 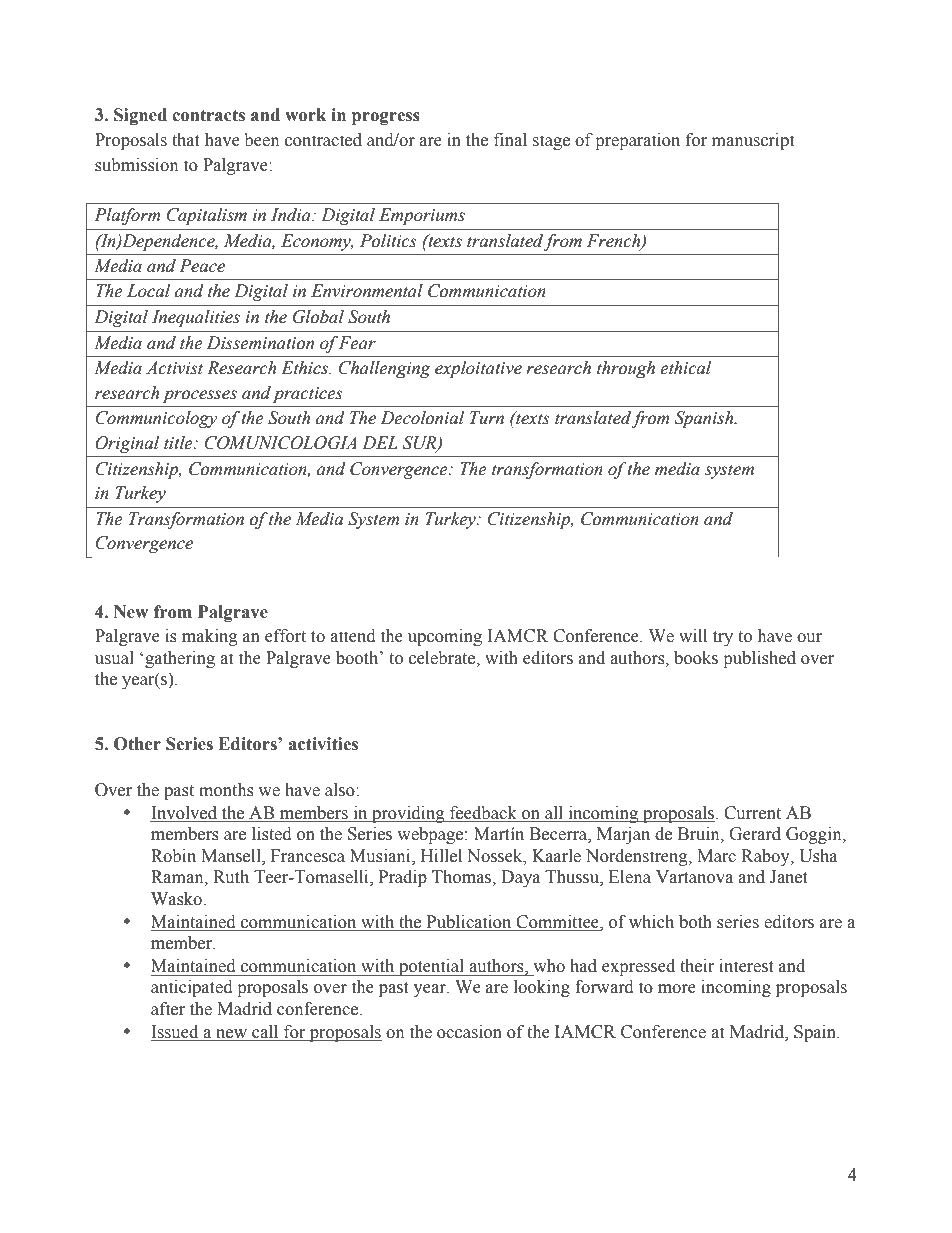 I want to click on months, so click(x=226, y=790).
